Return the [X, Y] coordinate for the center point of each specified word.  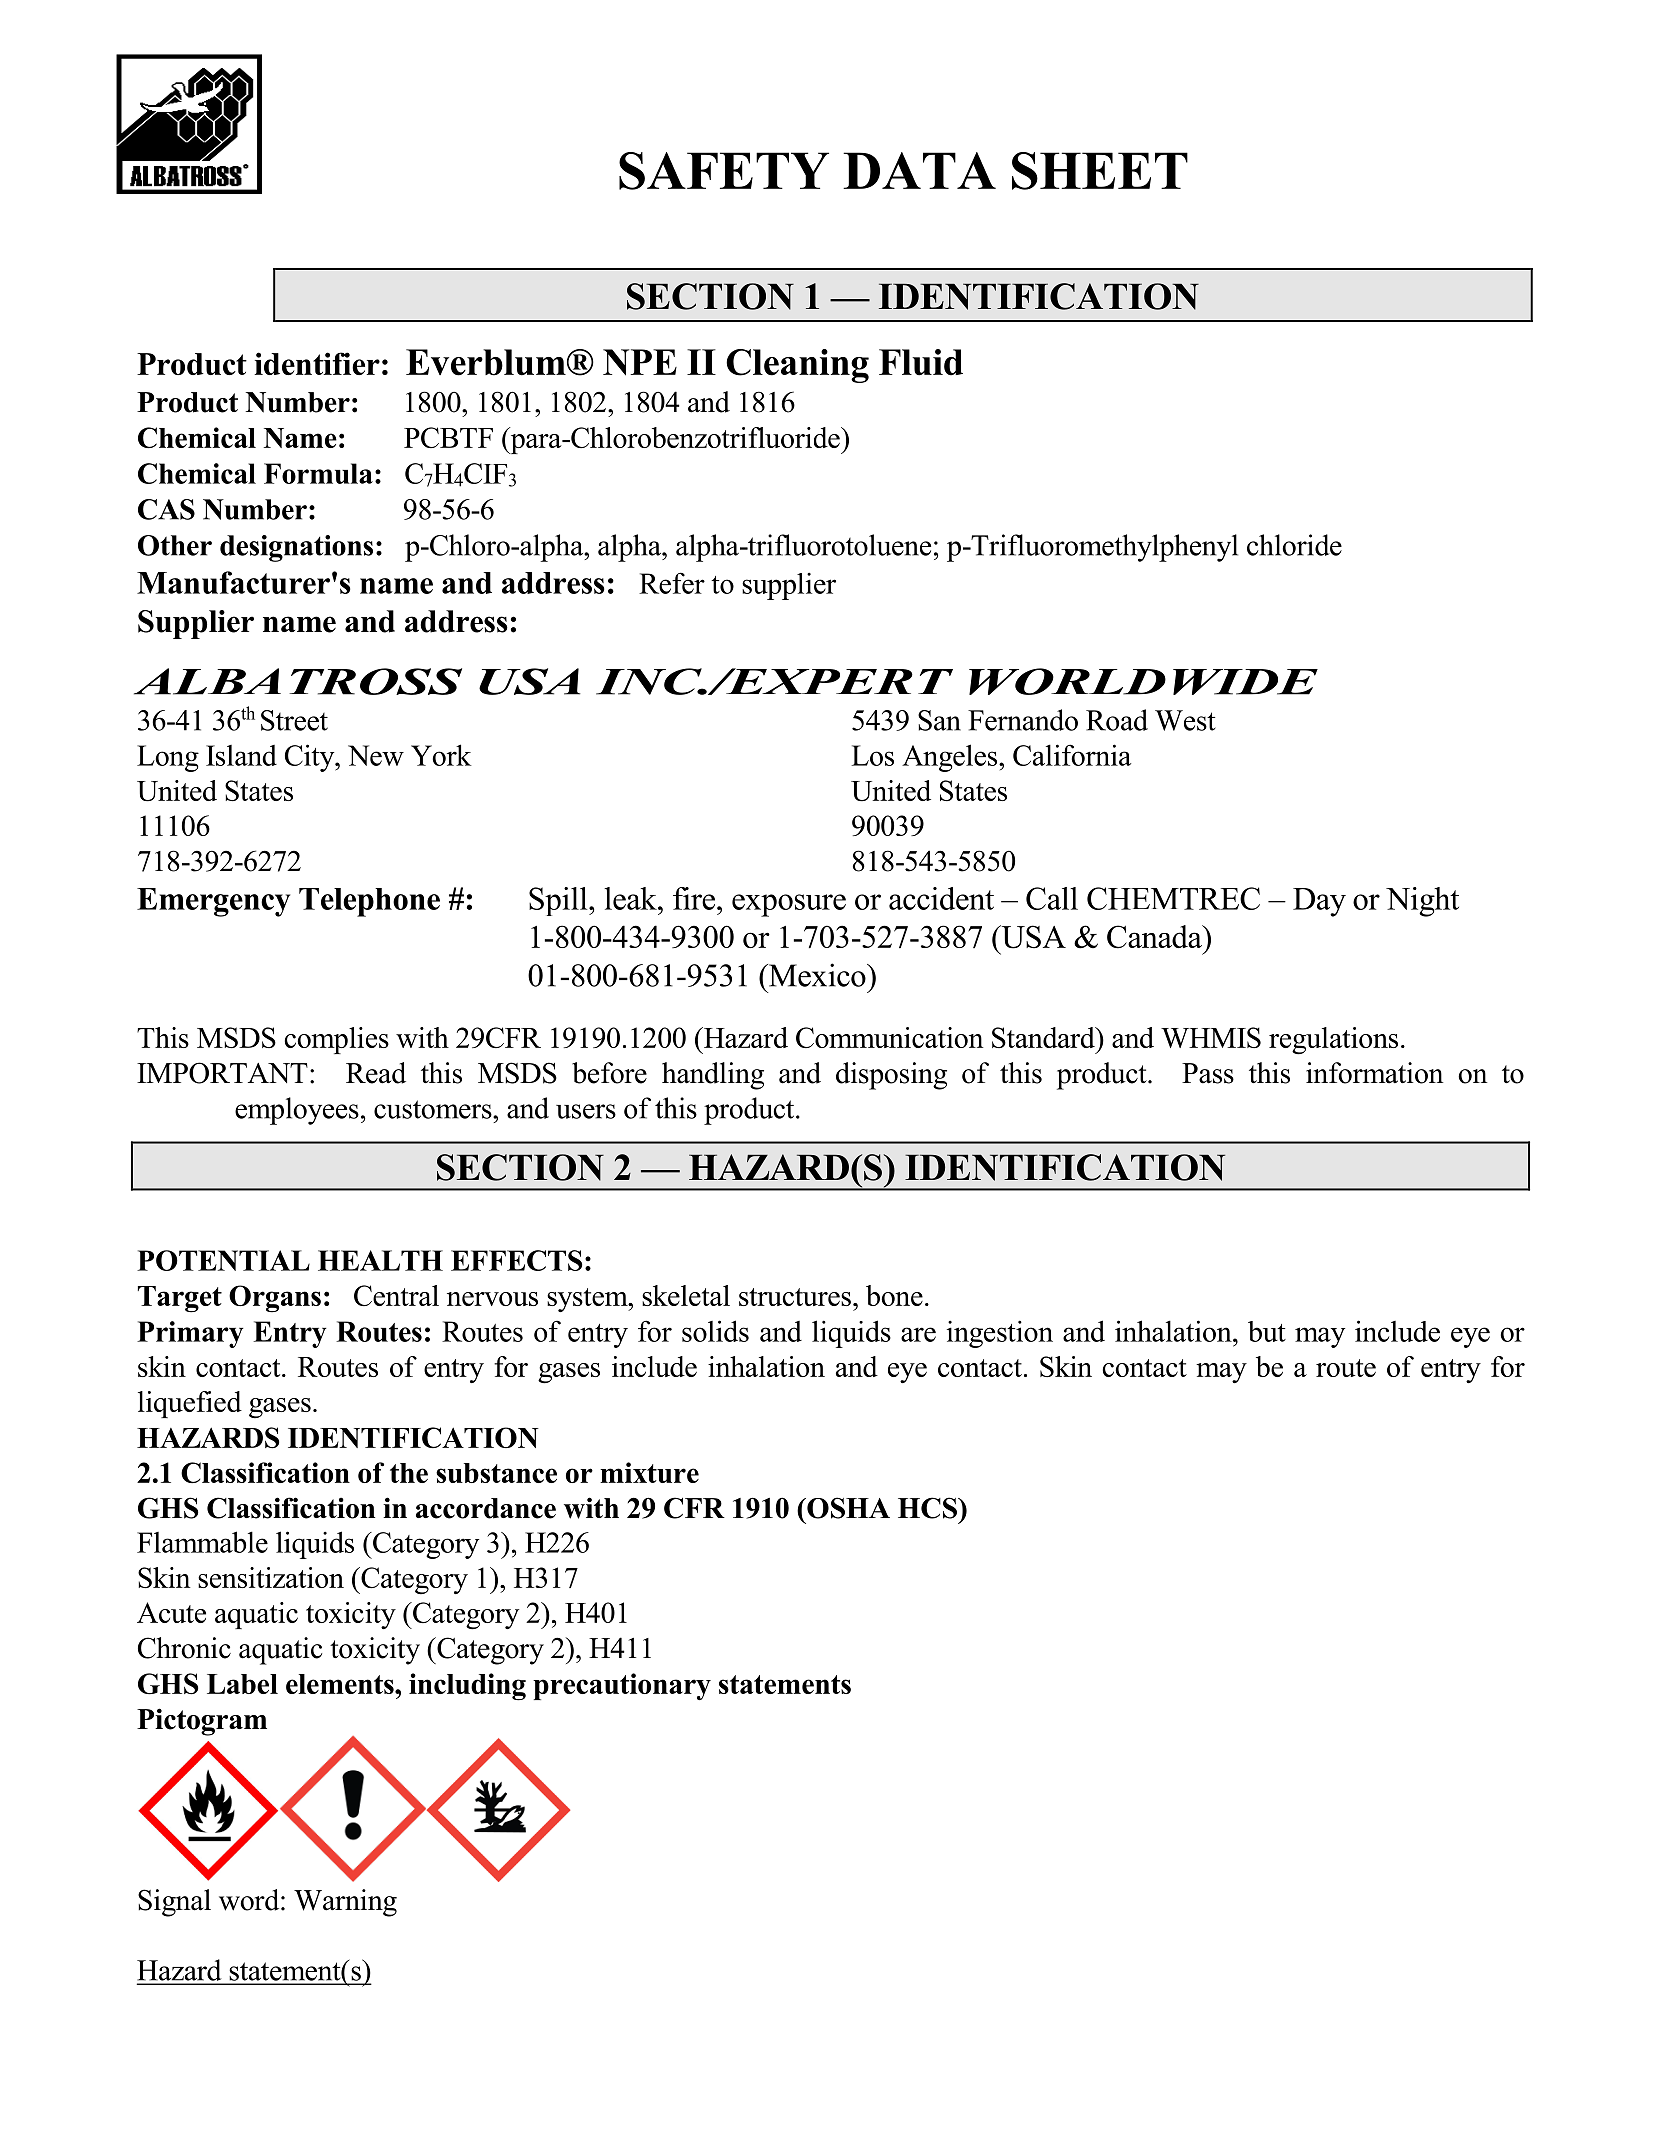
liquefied [190, 1404]
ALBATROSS [298, 681]
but [1267, 1331]
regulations [1333, 1041]
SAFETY [724, 171]
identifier [317, 363]
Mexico [817, 975]
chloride [1294, 545]
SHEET [1100, 171]
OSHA [847, 1508]
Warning [345, 1903]
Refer [672, 583]
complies [337, 1040]
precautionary [622, 1686]
